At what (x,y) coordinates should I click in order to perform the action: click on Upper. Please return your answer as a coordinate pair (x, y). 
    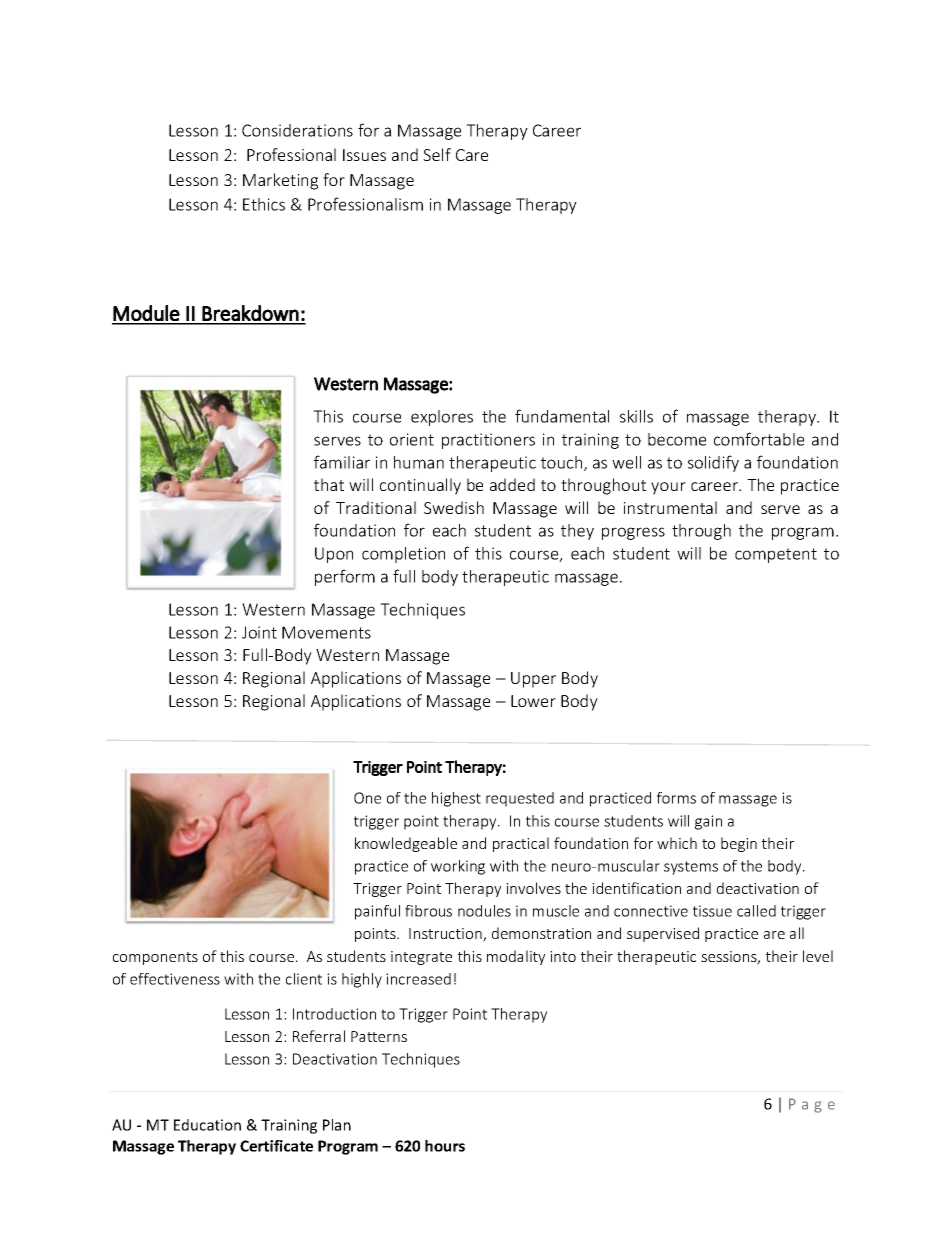
    Looking at the image, I should click on (533, 680).
